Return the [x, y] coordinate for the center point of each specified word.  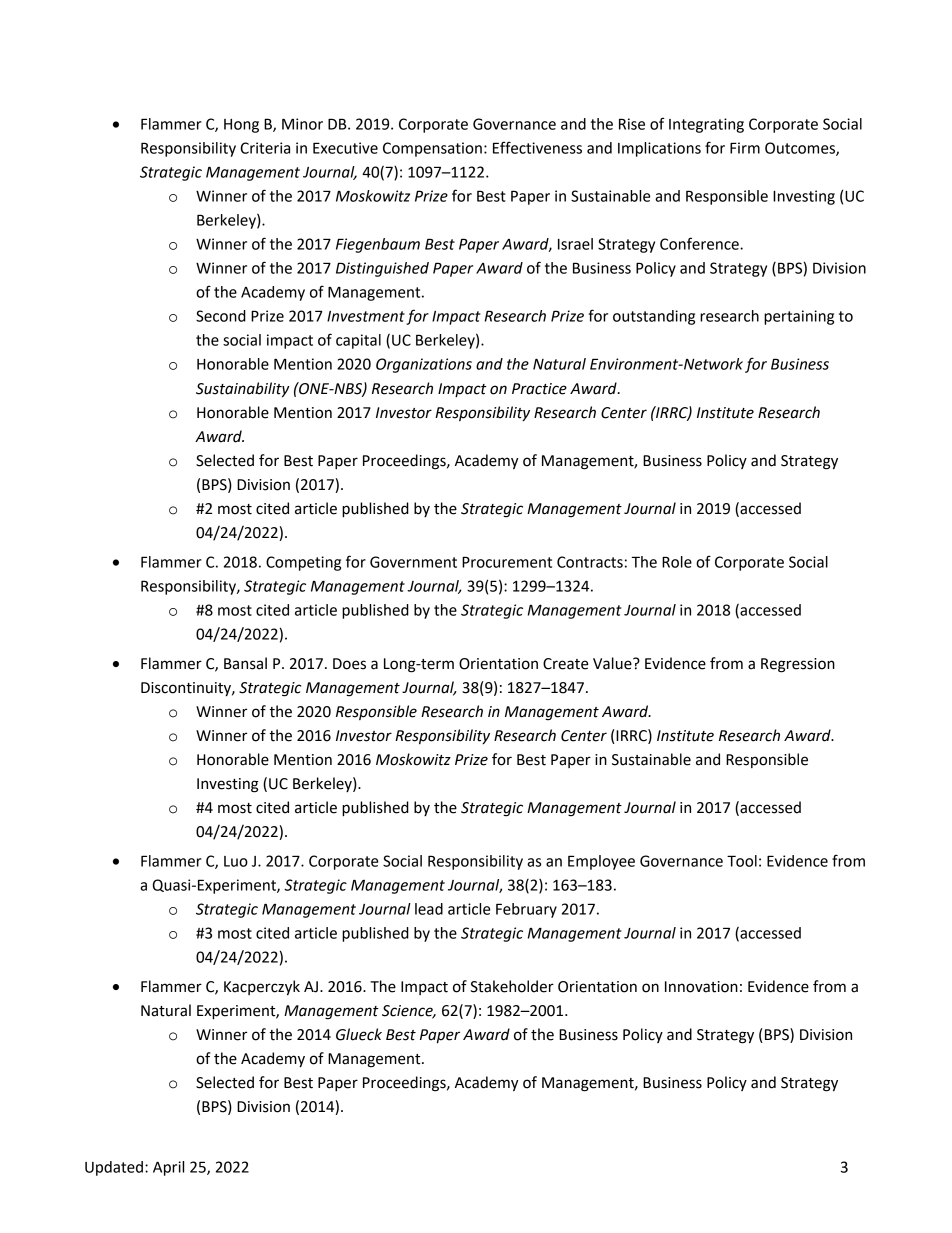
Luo [236, 861]
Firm [745, 148]
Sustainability [243, 390]
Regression [798, 665]
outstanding [654, 317]
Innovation [701, 987]
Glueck [359, 1034]
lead [429, 909]
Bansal [245, 663]
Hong [241, 126]
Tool [742, 861]
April [168, 1168]
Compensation [432, 149]
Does [349, 664]
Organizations [424, 365]
